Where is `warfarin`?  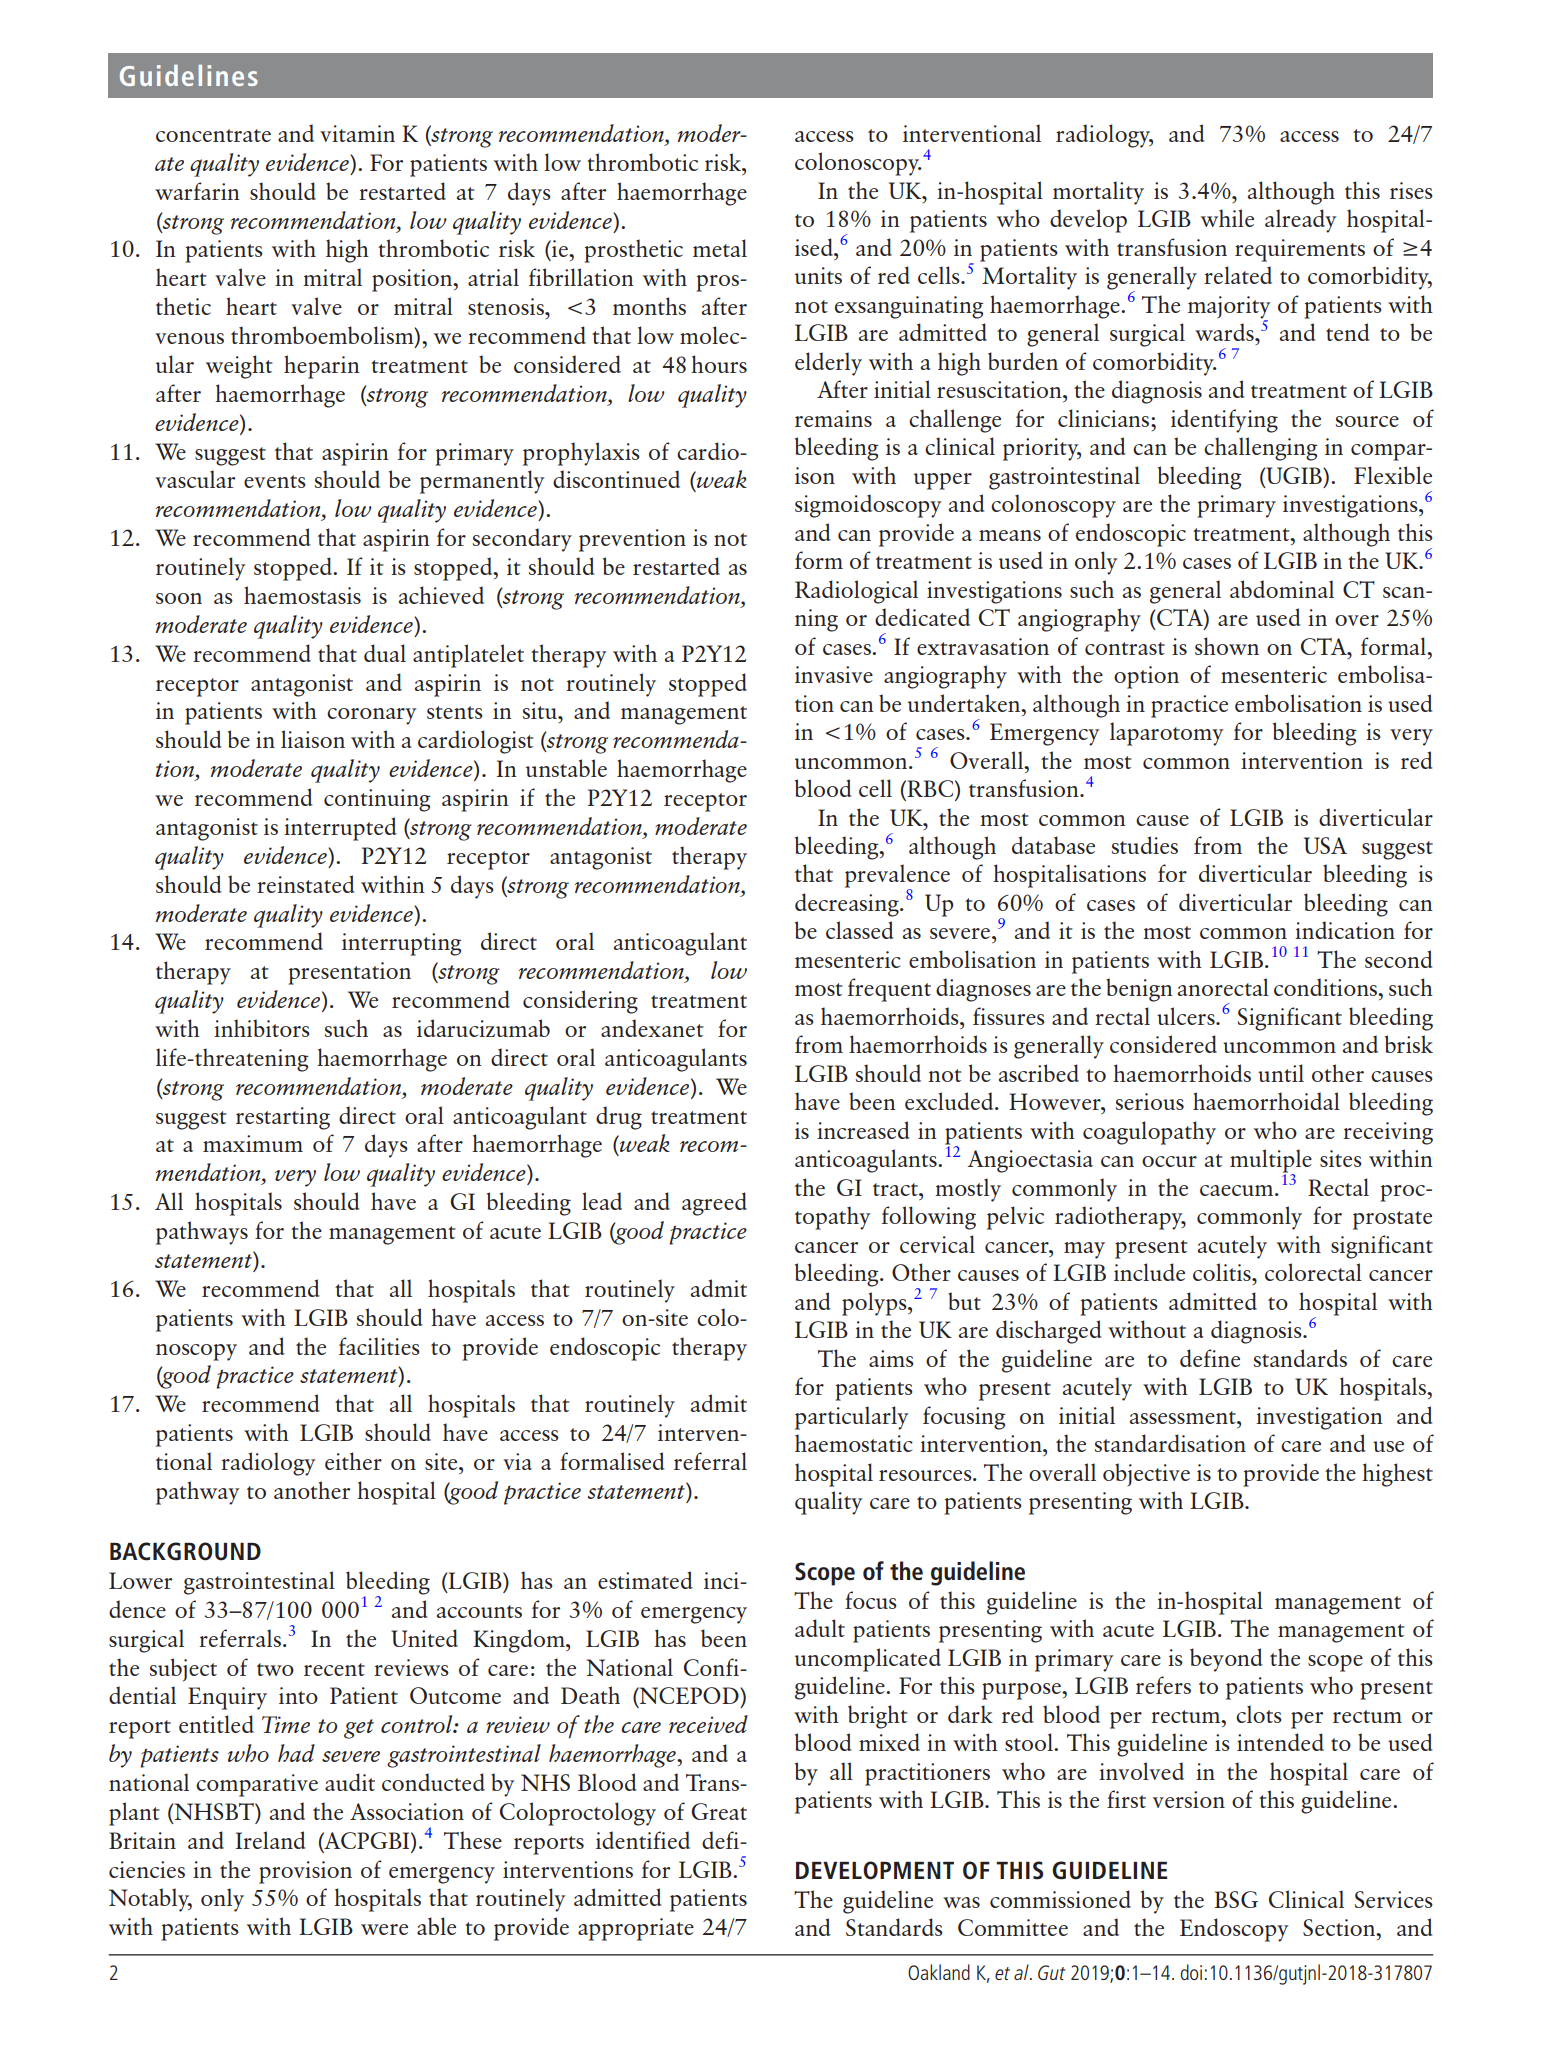 warfarin is located at coordinates (197, 191).
